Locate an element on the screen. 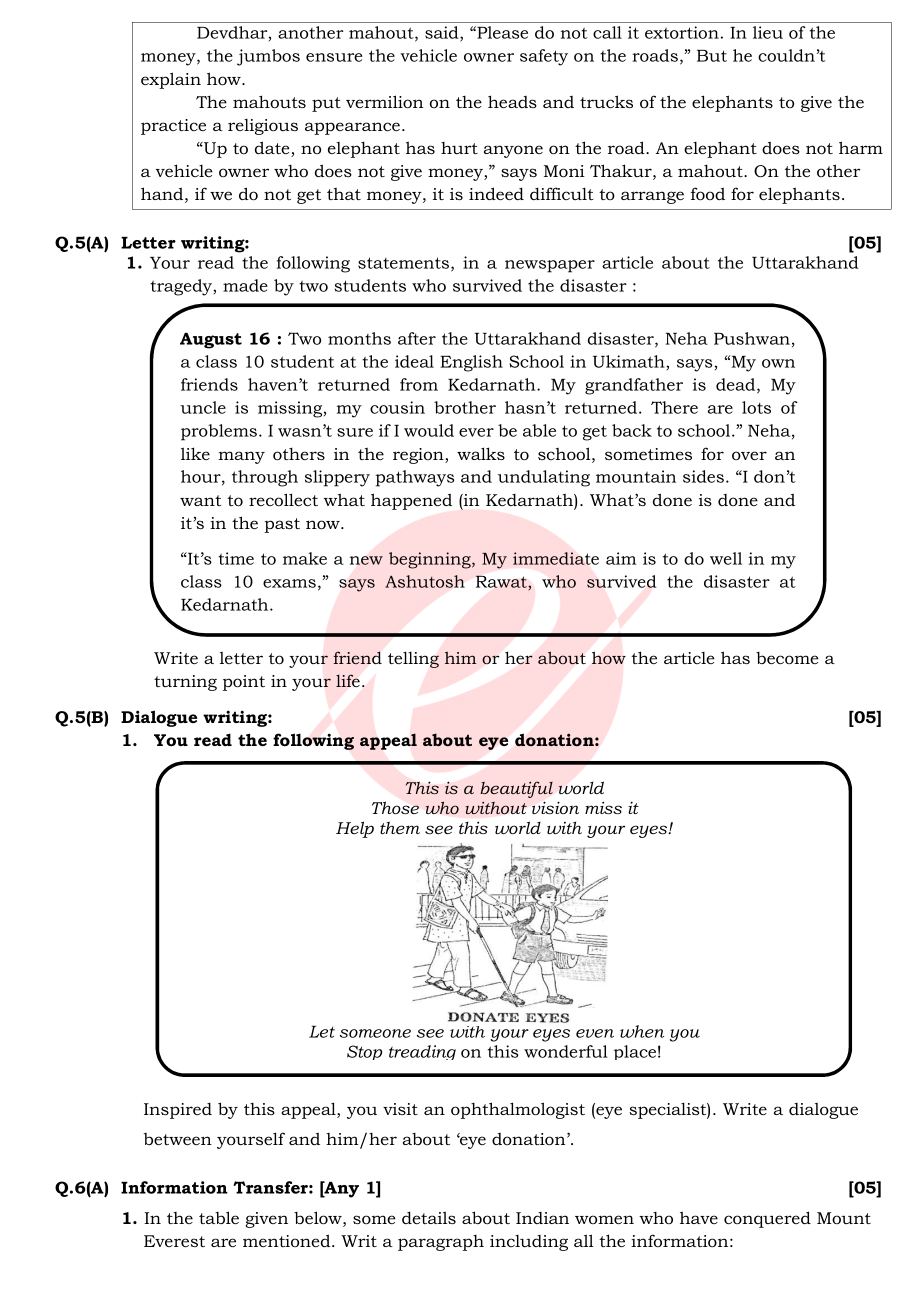 The width and height of the screenshot is (924, 1308). Indian is located at coordinates (542, 1218).
